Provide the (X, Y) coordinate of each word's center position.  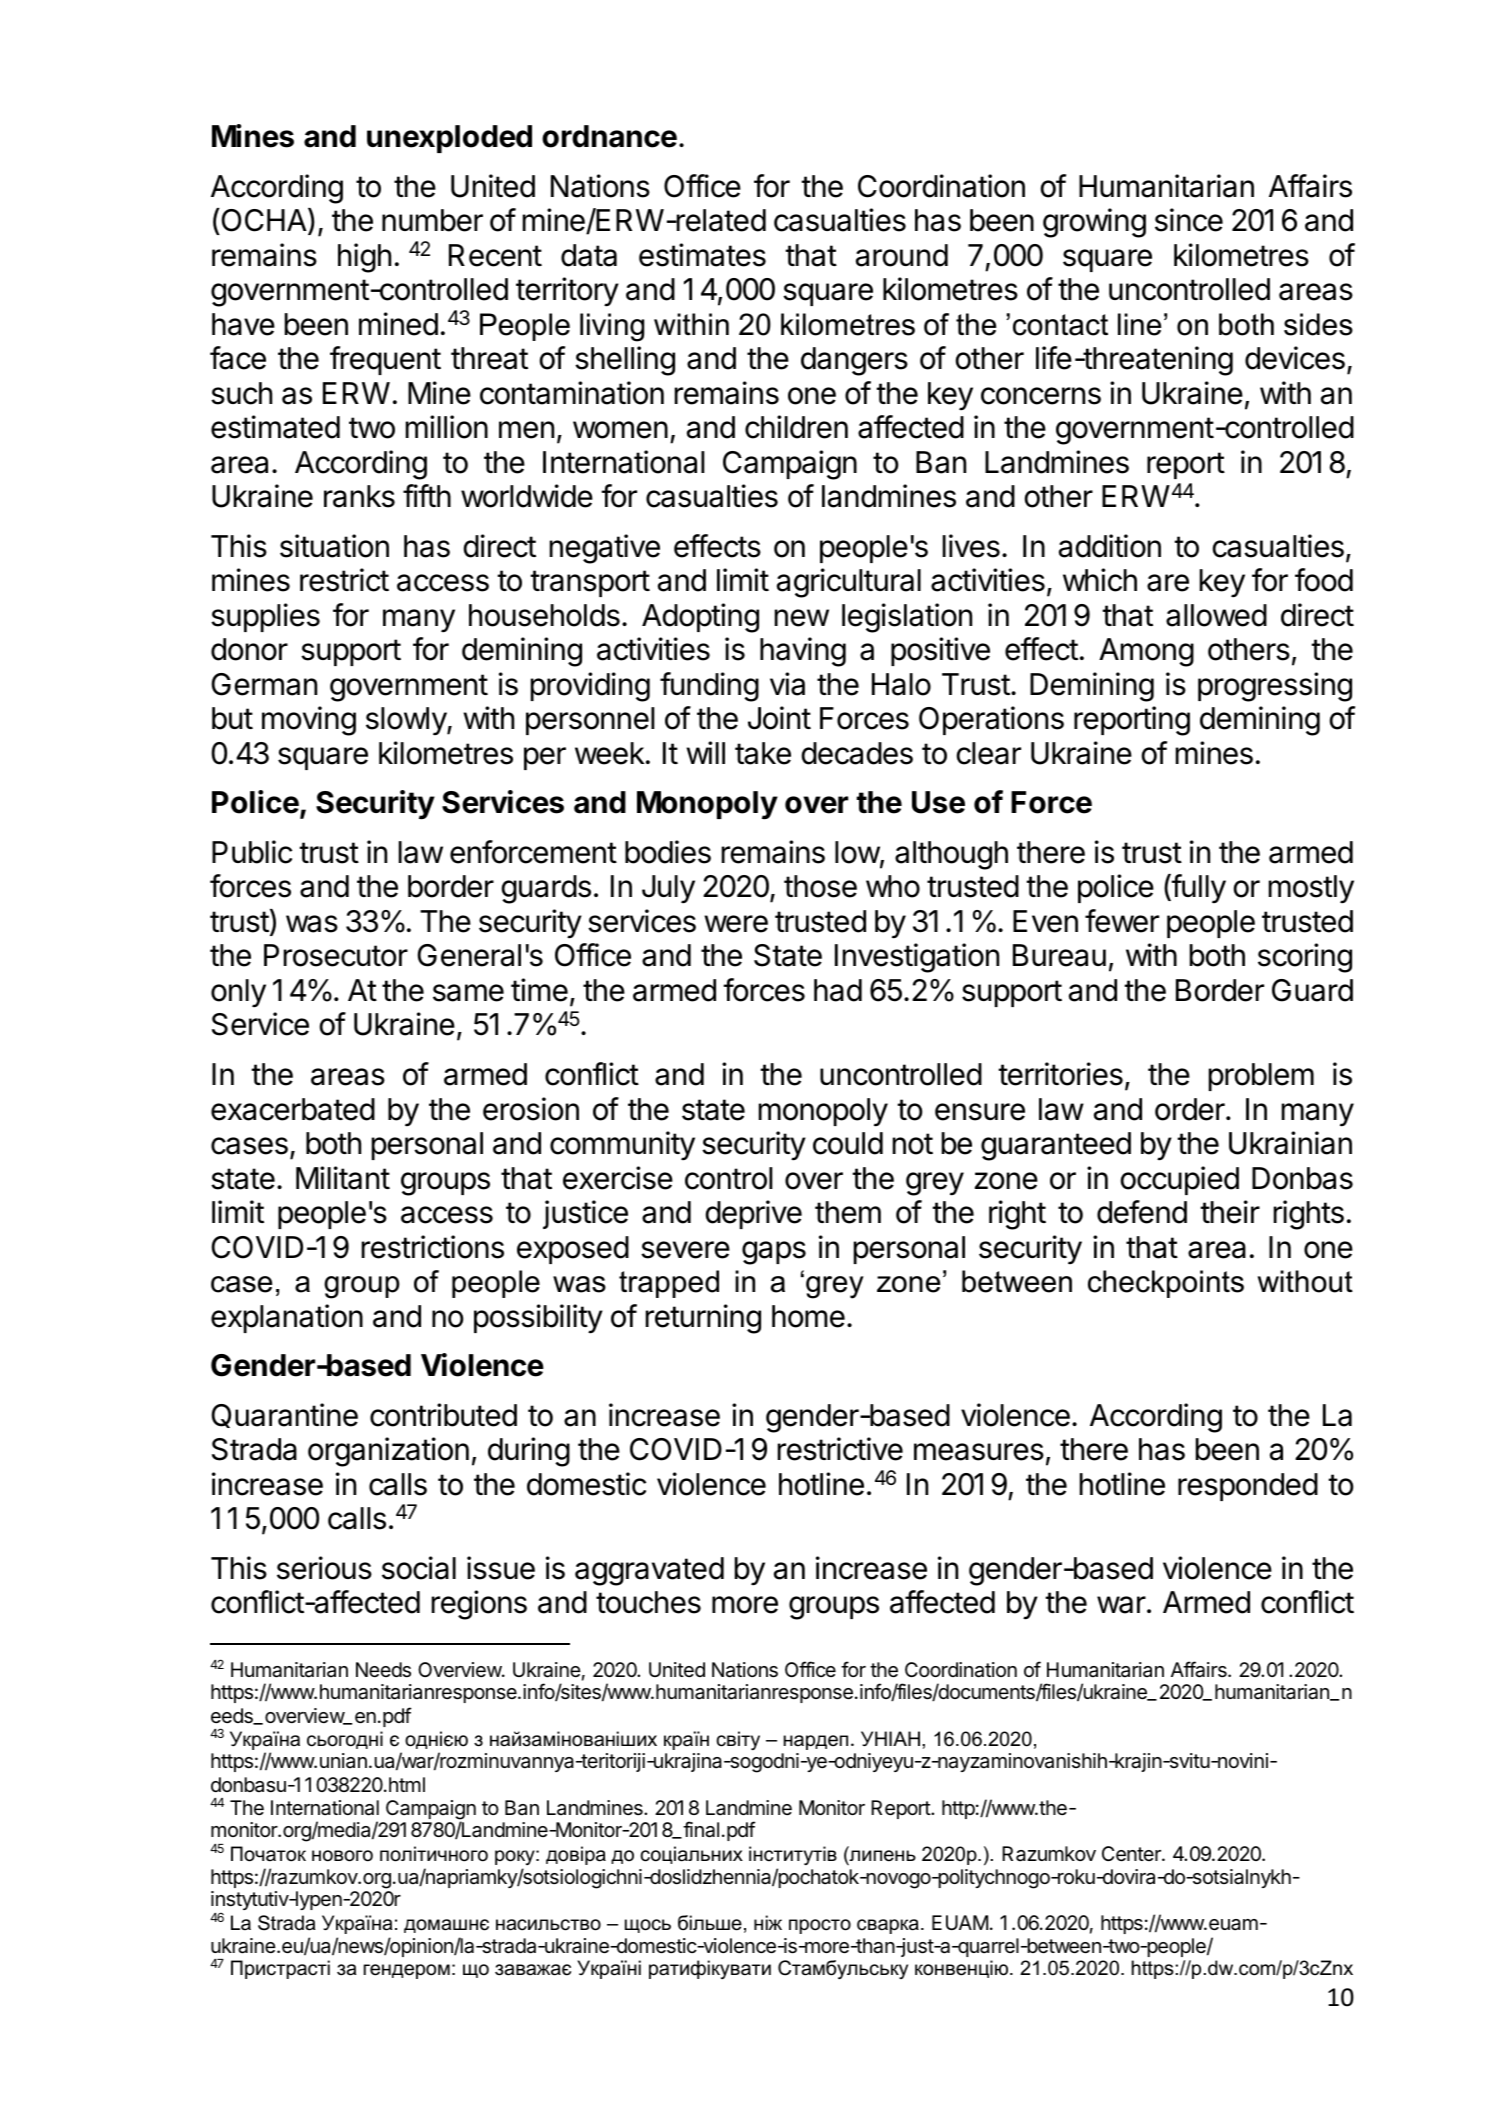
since (1189, 220)
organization (388, 1452)
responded (1248, 1487)
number (432, 220)
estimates (702, 255)
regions (479, 1605)
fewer (1122, 921)
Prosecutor (336, 955)
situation (334, 546)
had (838, 990)
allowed (1216, 615)
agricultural (849, 583)
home (808, 1316)
